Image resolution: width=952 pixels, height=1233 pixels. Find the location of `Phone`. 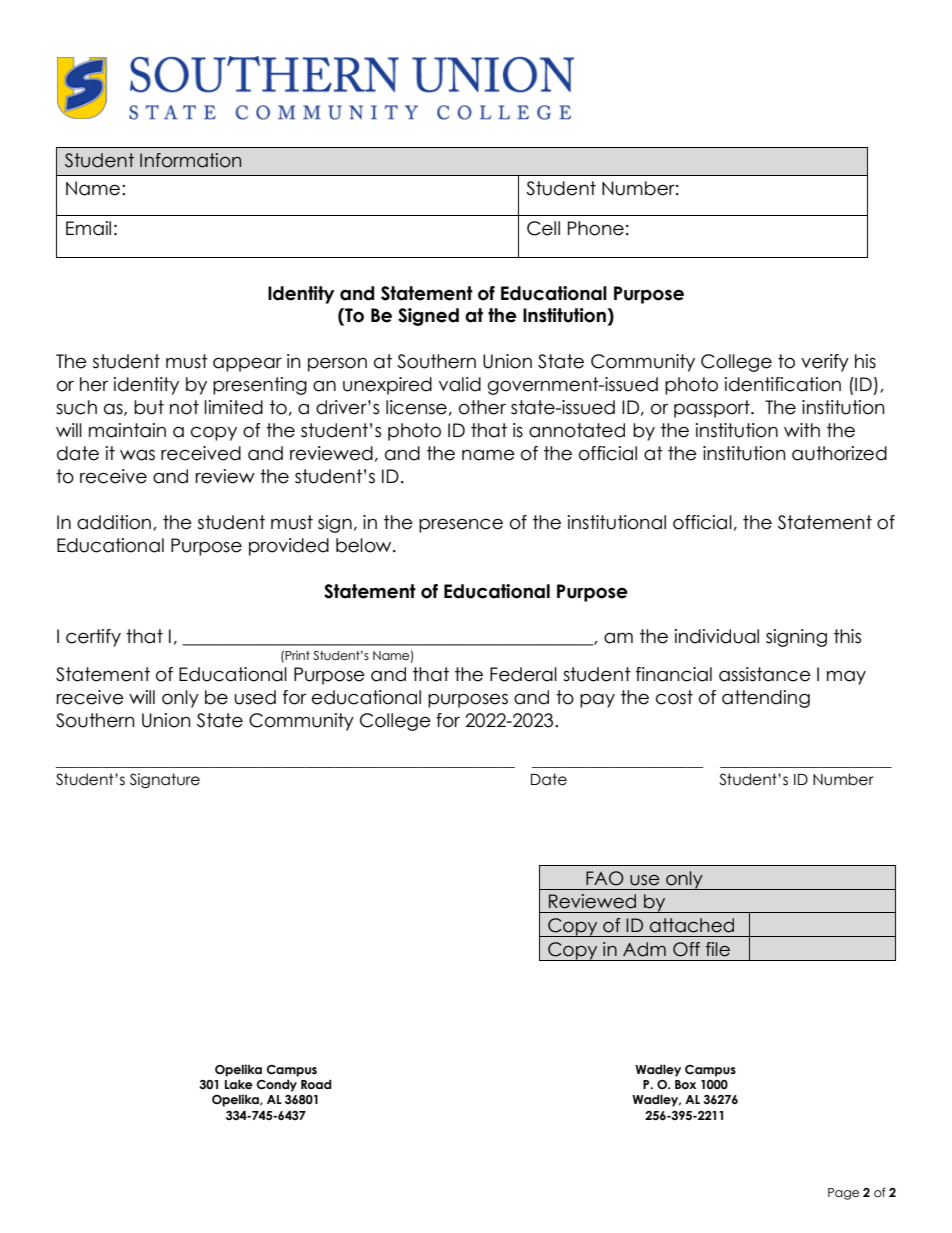

Phone is located at coordinates (596, 228).
